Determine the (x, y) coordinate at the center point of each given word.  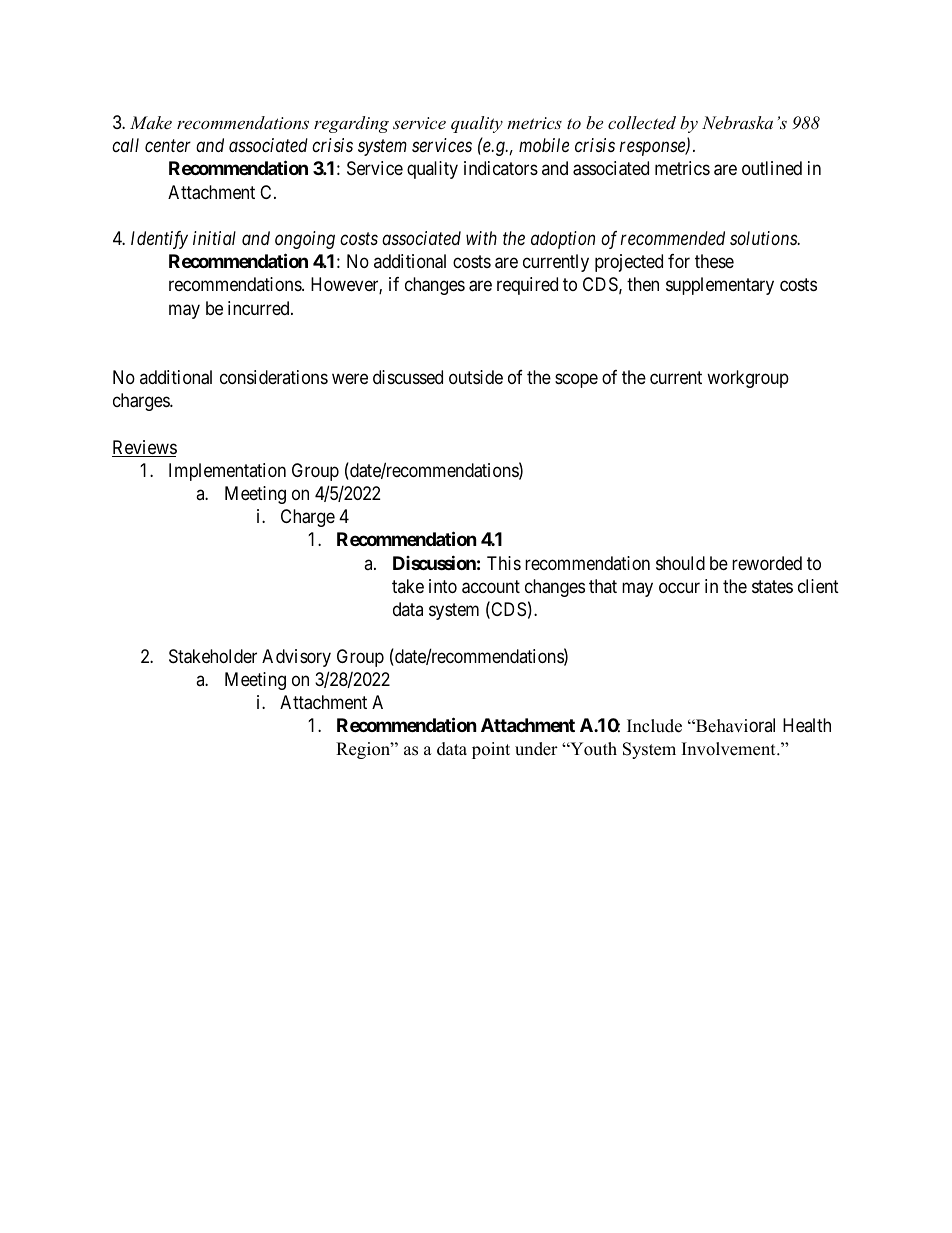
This (504, 563)
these (714, 261)
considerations (274, 377)
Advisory (296, 658)
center (168, 146)
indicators (501, 168)
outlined (772, 168)
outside (476, 377)
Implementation (227, 472)
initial (214, 238)
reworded (767, 563)
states (772, 586)
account (491, 587)
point (491, 750)
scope (576, 381)
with (481, 238)
